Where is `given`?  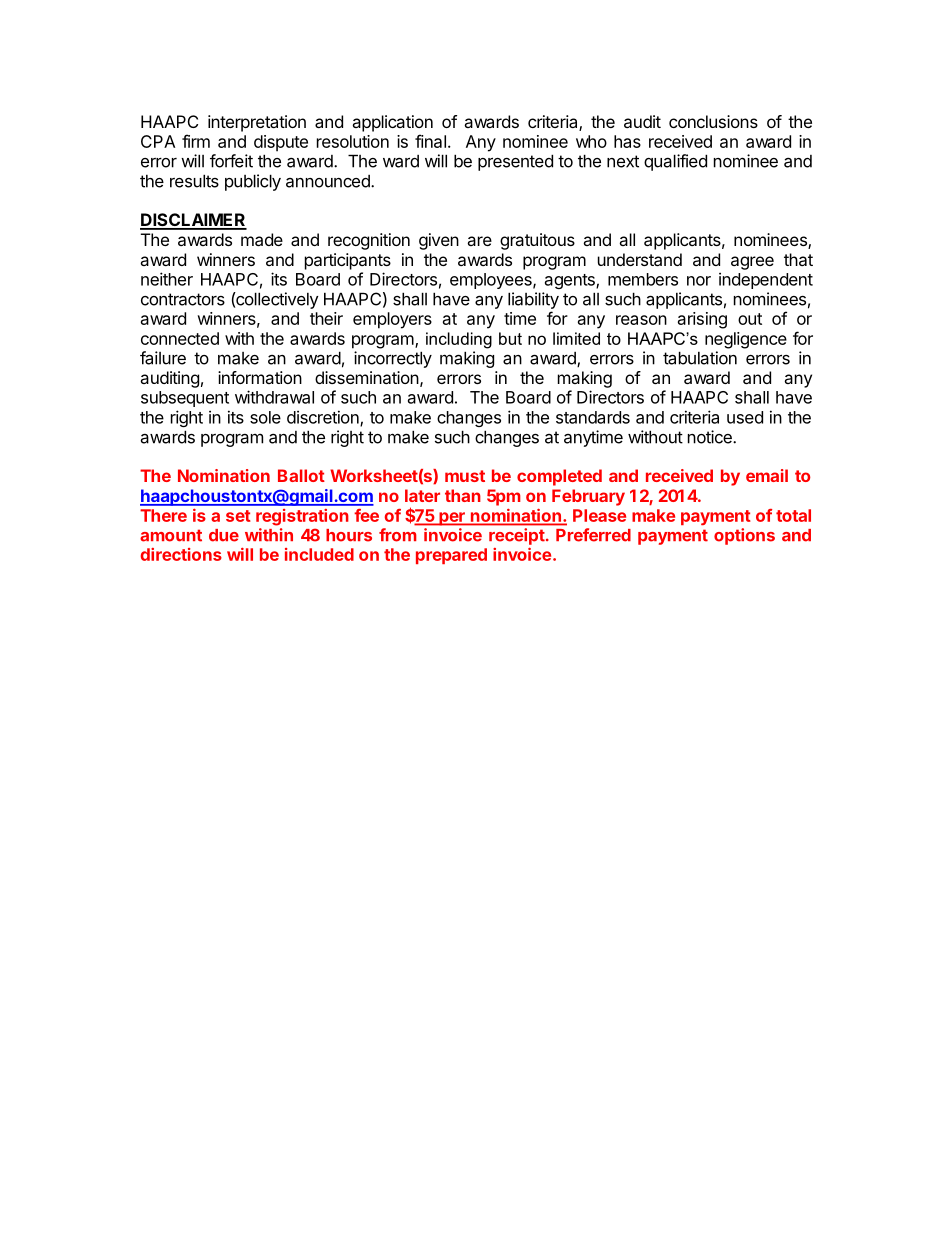 given is located at coordinates (439, 241).
